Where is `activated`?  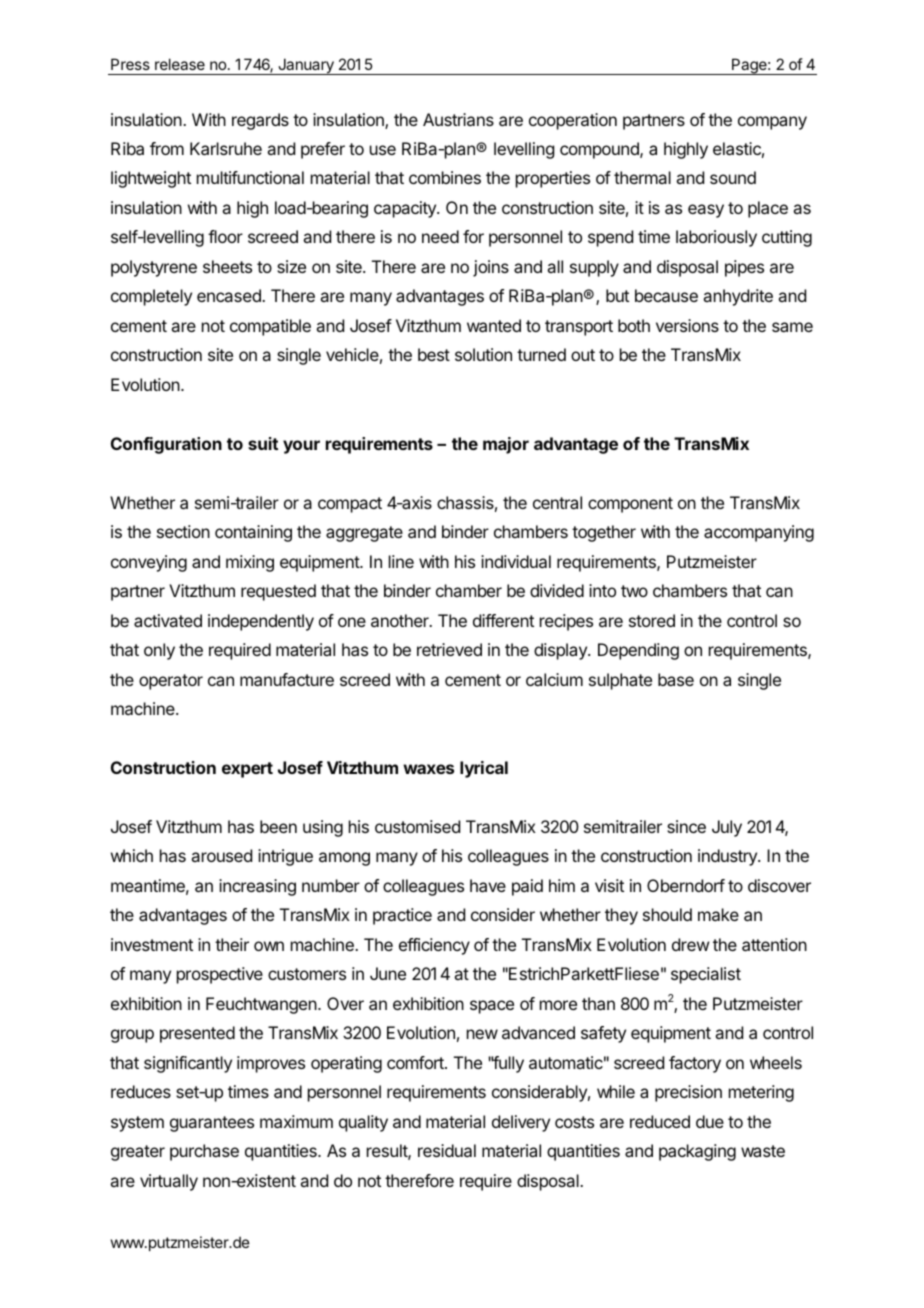 activated is located at coordinates (168, 620).
